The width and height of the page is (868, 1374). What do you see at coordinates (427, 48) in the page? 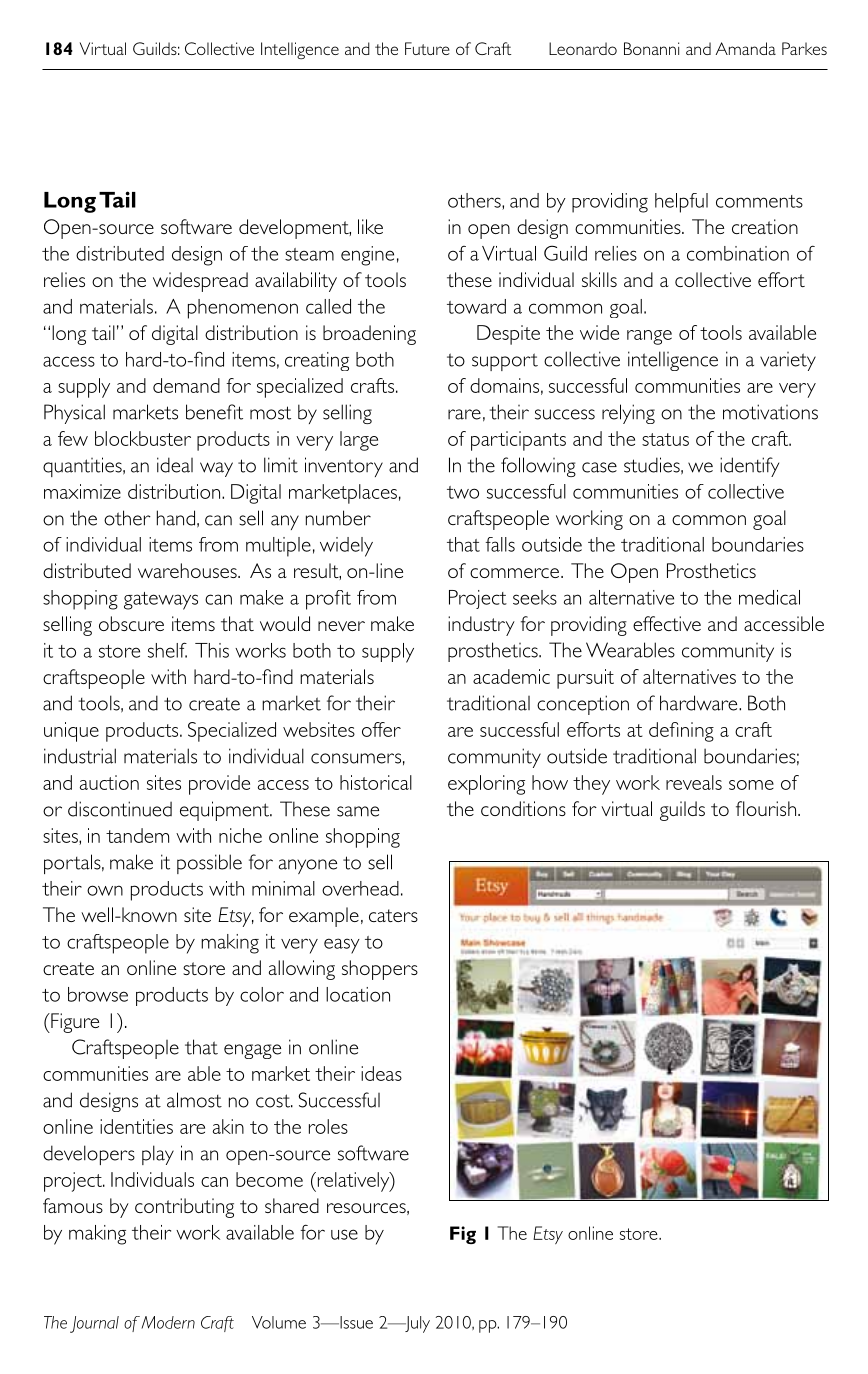
I see `Future` at bounding box center [427, 48].
